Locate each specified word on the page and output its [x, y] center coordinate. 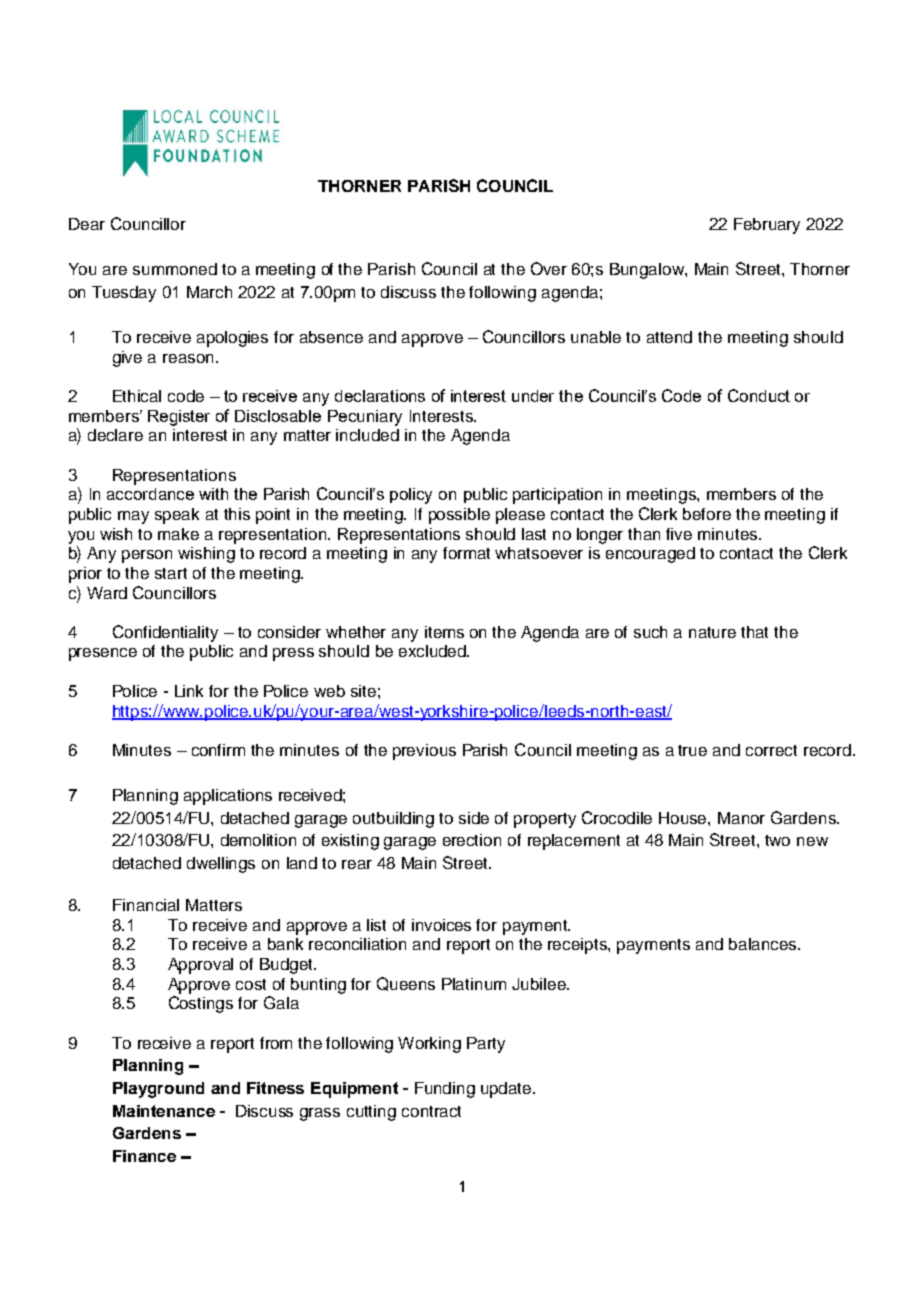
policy [411, 496]
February [767, 226]
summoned [175, 269]
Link [189, 691]
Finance [144, 1156]
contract [431, 1111]
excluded [433, 651]
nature [712, 632]
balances [764, 944]
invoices [441, 925]
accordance [150, 494]
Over [549, 268]
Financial [146, 905]
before [707, 514]
